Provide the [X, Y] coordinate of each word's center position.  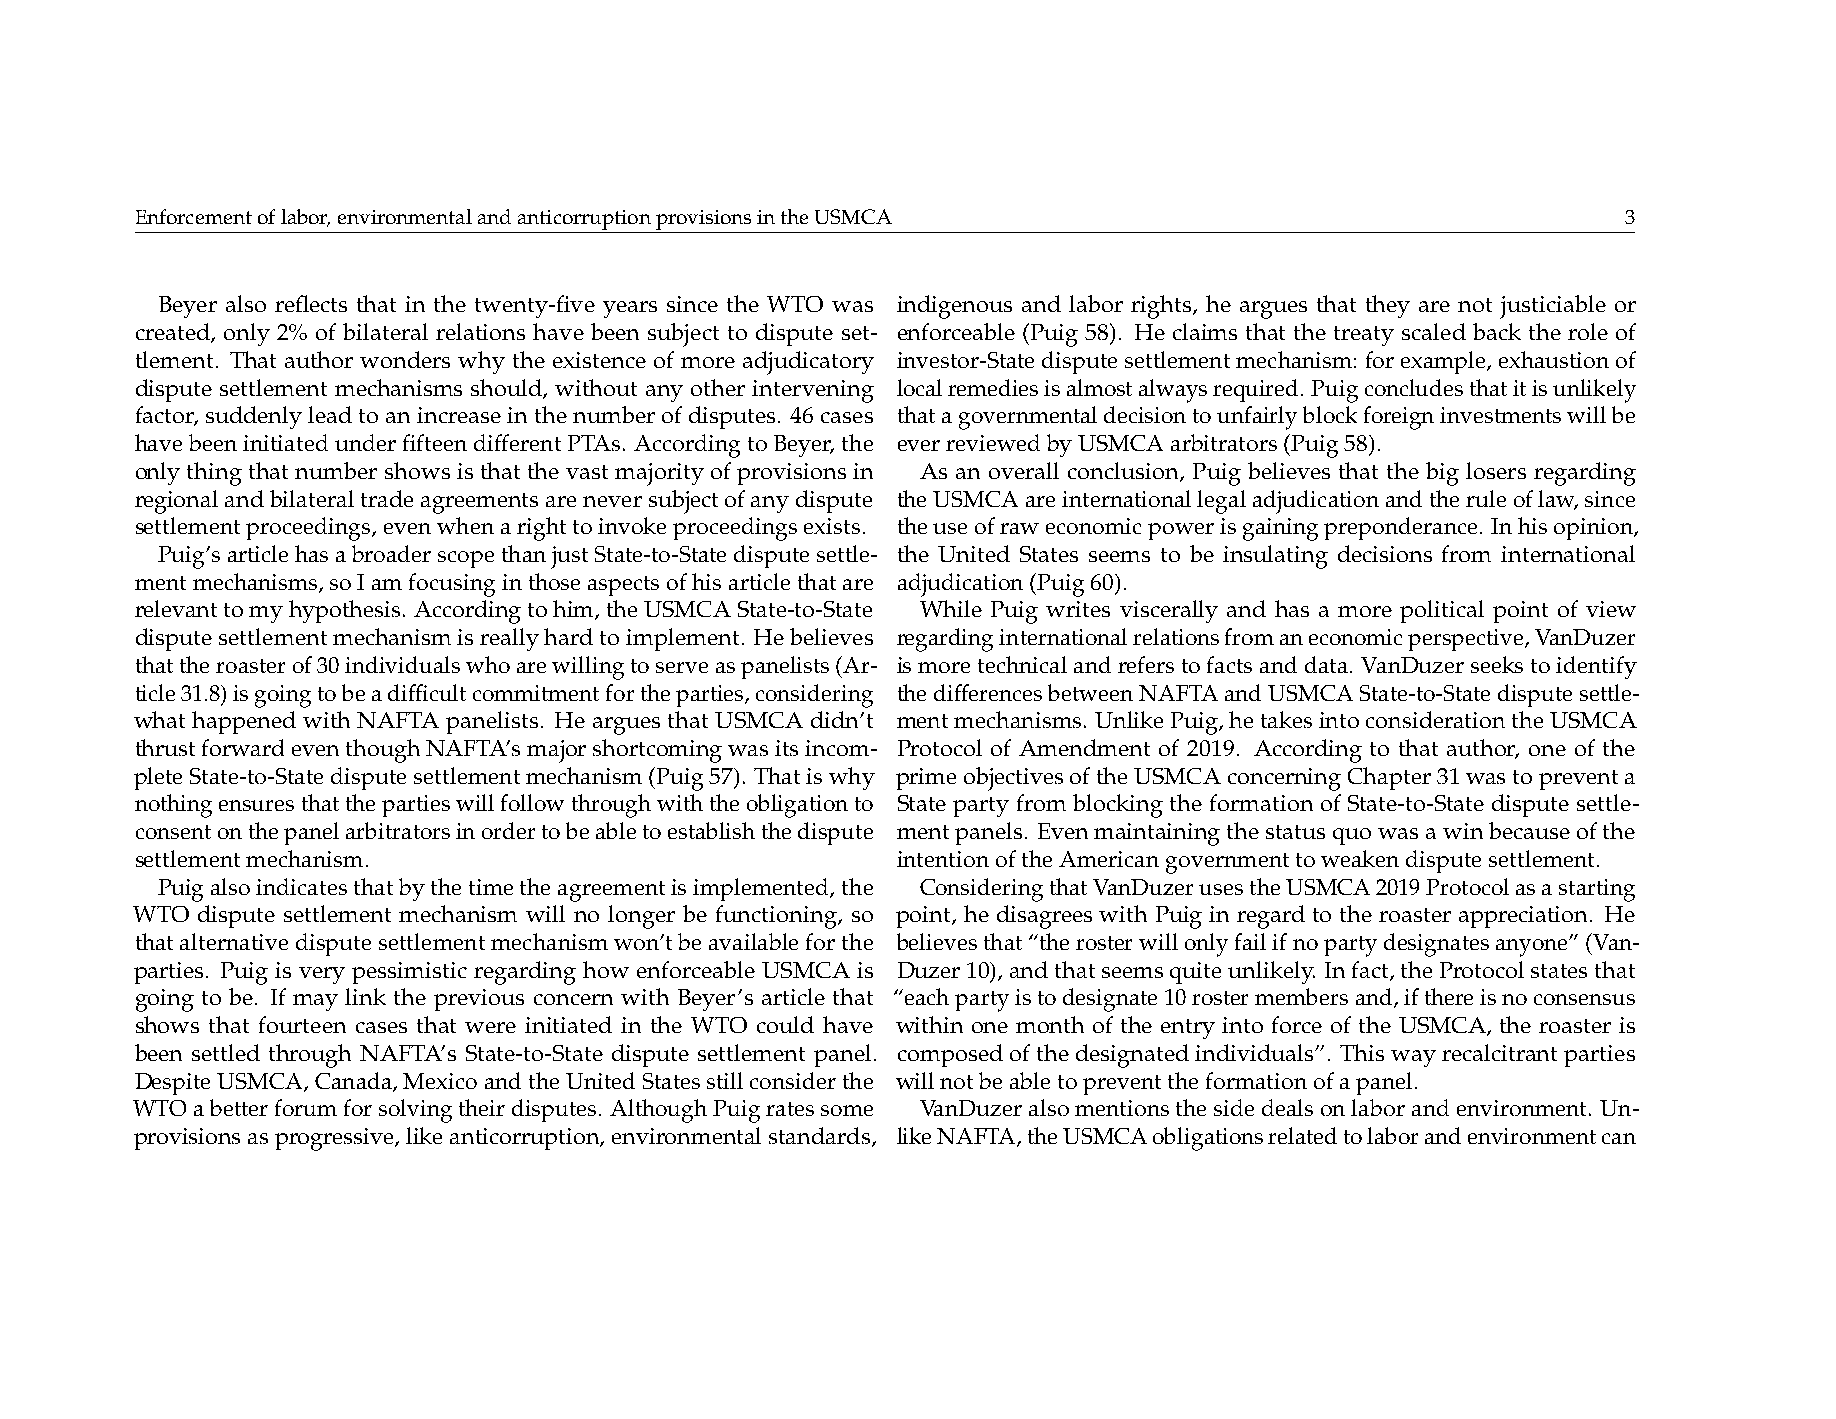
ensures [256, 805]
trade [387, 498]
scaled [1434, 331]
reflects [311, 303]
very [322, 975]
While [951, 608]
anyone [1533, 948]
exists [832, 526]
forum [306, 1107]
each [927, 996]
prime [926, 779]
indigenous [954, 307]
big [1442, 474]
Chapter [1389, 778]
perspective [1467, 640]
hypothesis [344, 611]
